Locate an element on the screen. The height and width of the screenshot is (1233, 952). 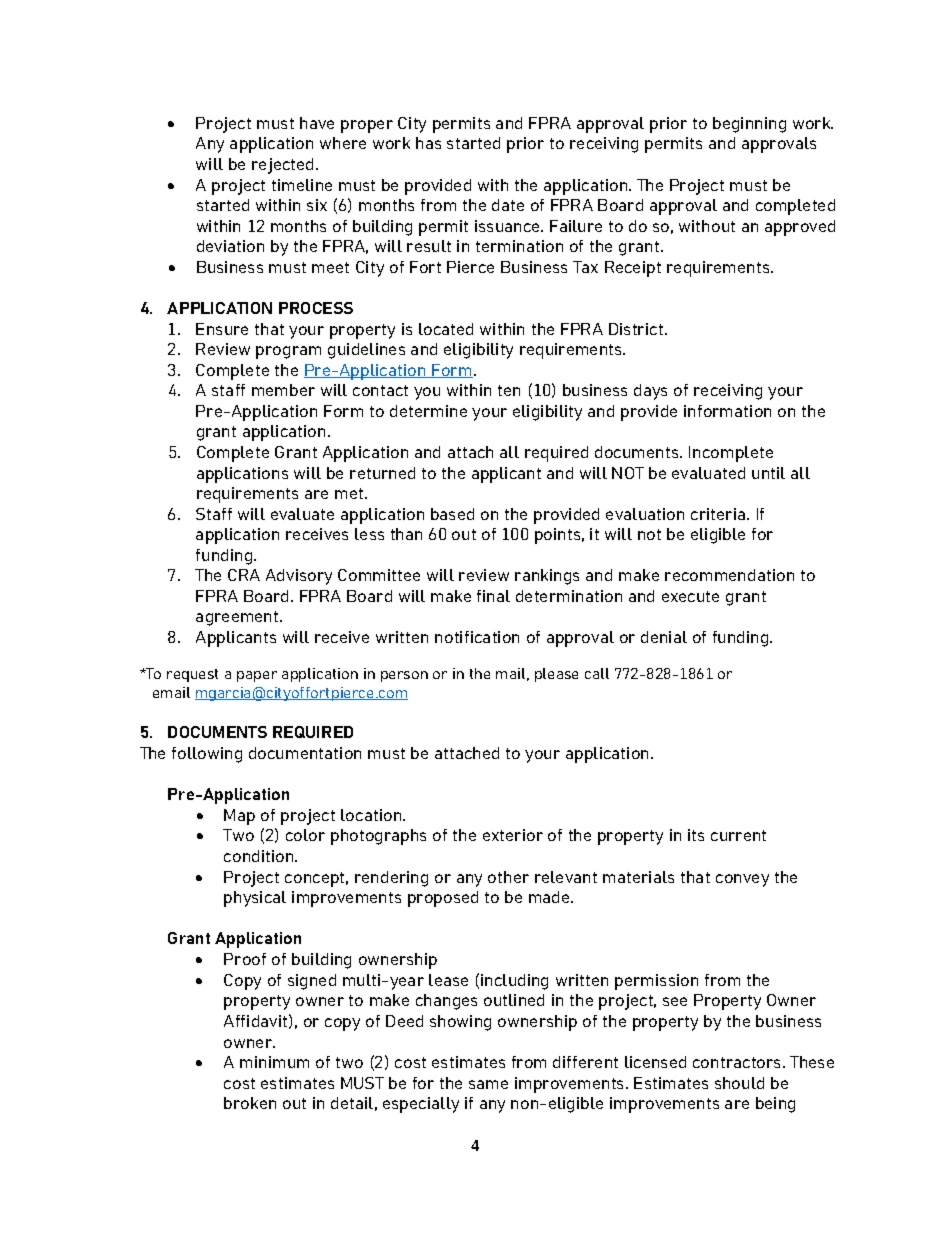
final is located at coordinates (493, 596).
